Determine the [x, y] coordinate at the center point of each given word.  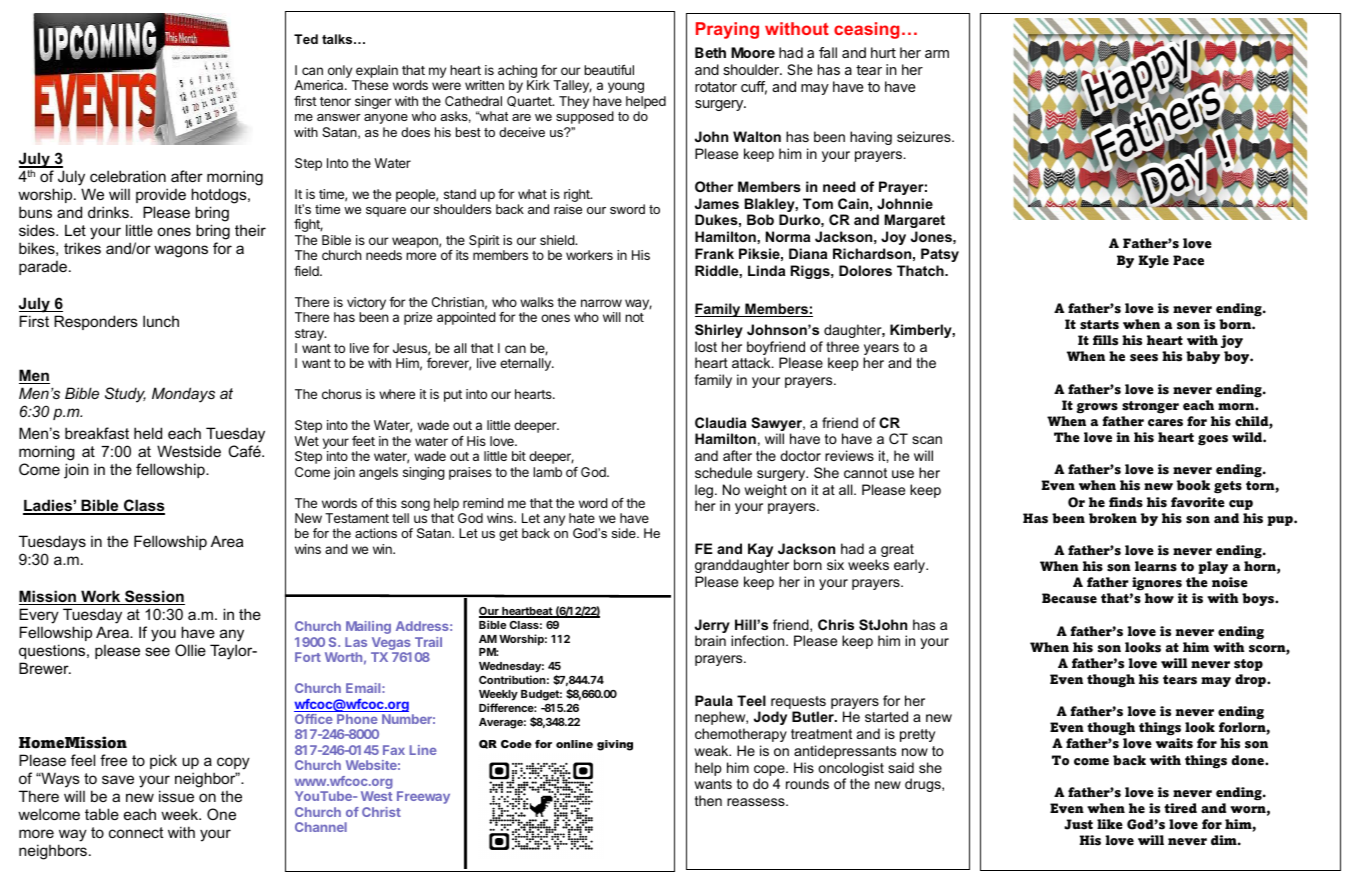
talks [338, 39]
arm [937, 54]
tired [1180, 808]
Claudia [720, 422]
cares [1165, 423]
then [708, 800]
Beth [710, 52]
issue [176, 796]
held [148, 433]
